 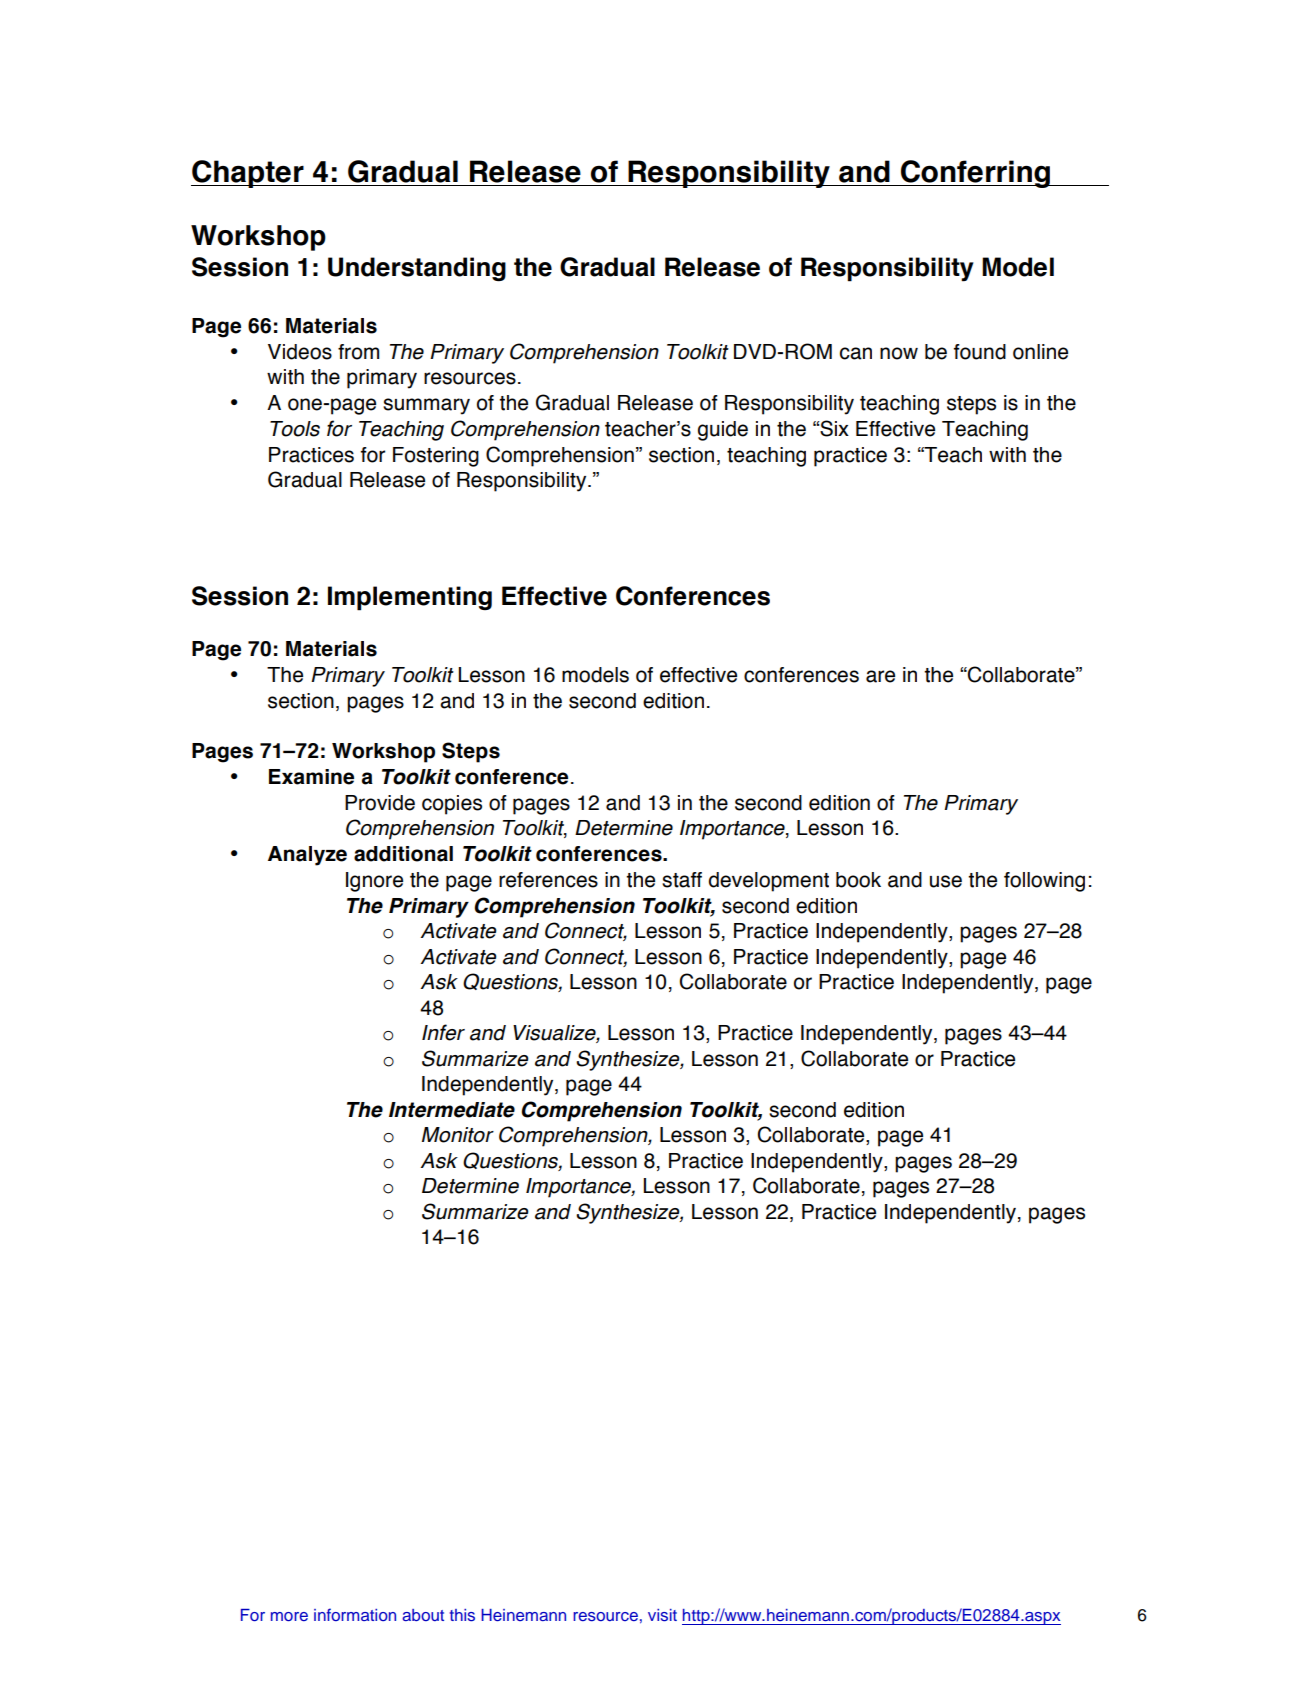 I want to click on information, so click(x=355, y=1614).
